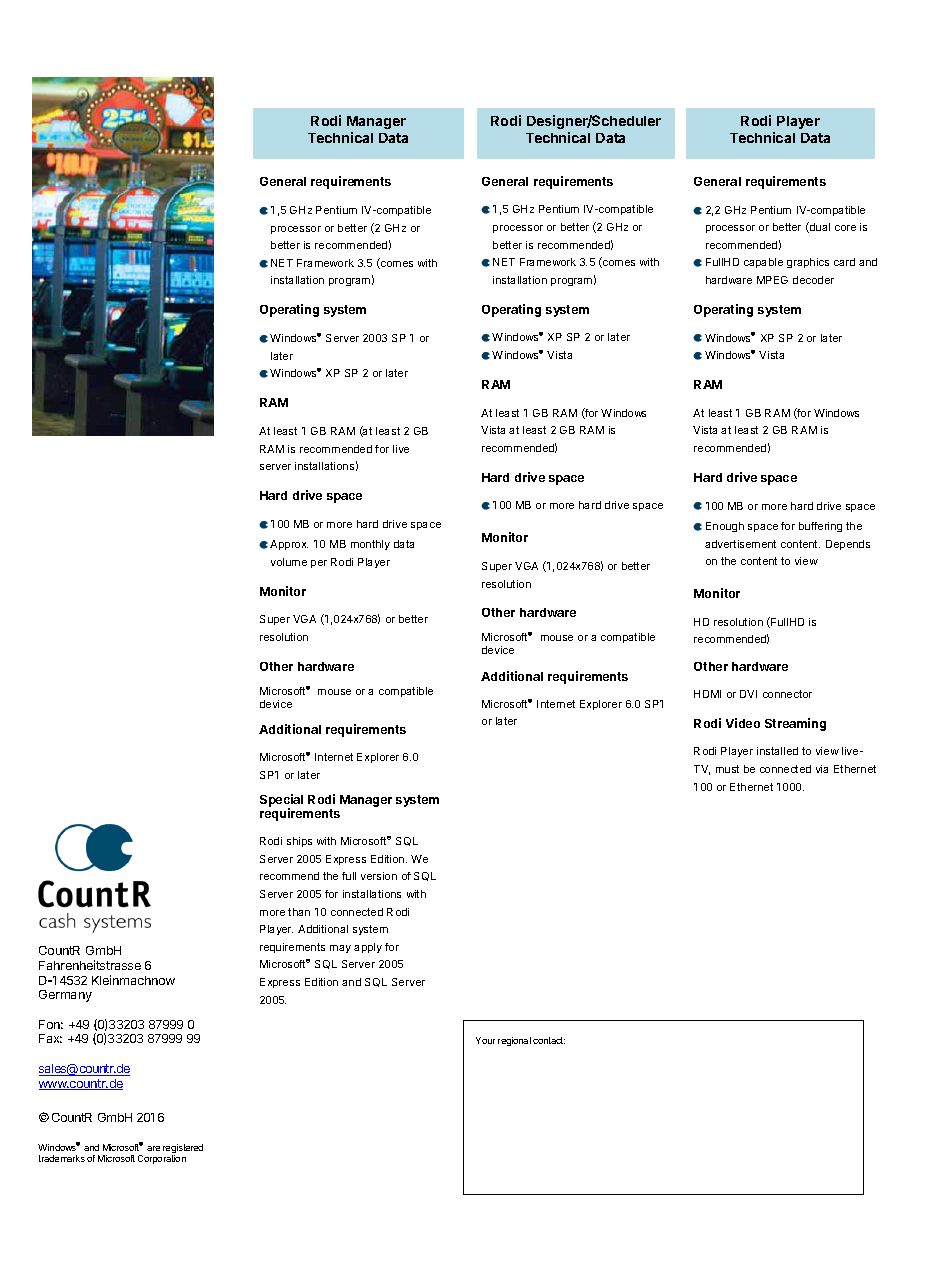 The width and height of the screenshot is (952, 1270). I want to click on registered, so click(183, 1150).
